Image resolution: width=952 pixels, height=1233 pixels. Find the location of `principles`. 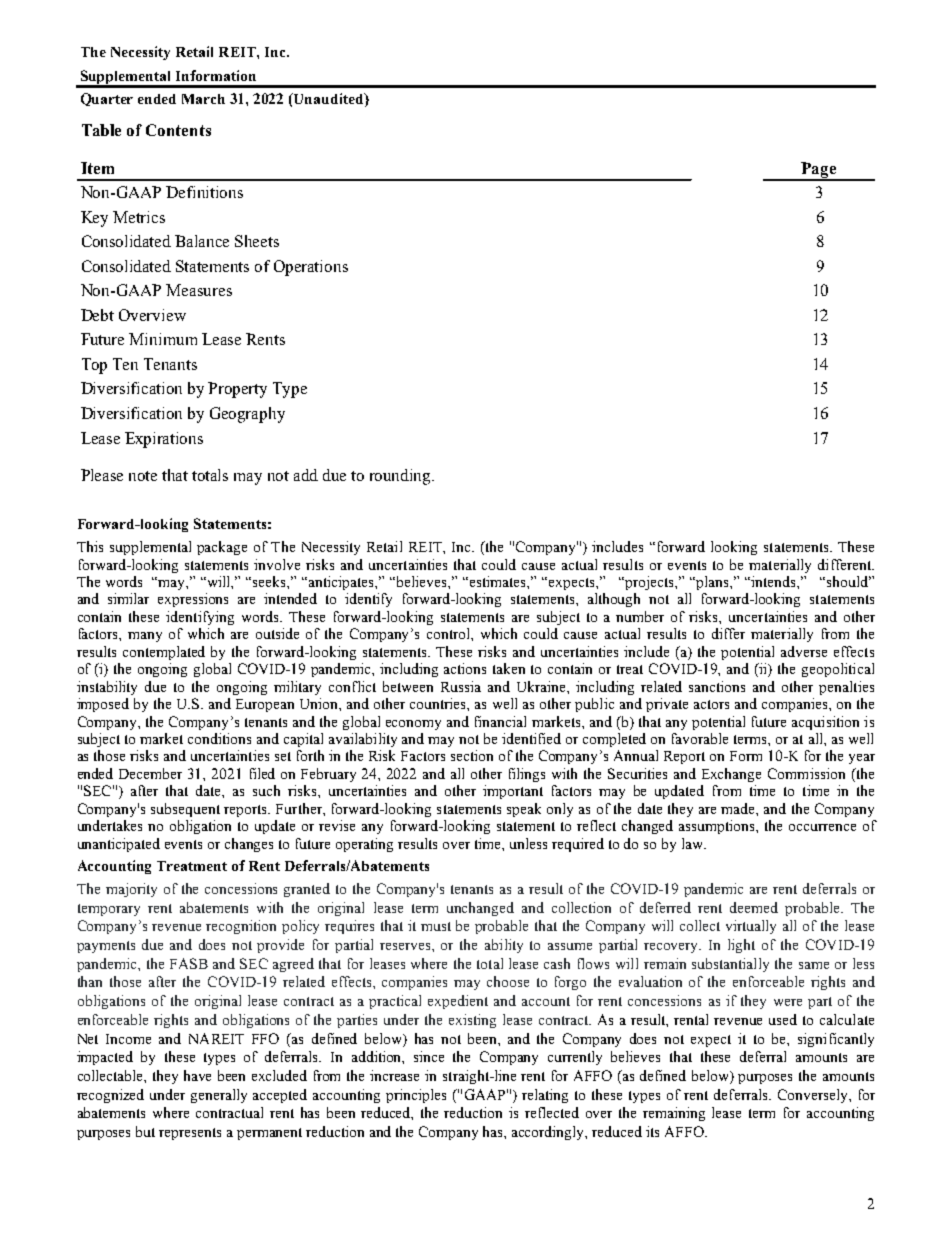

principles is located at coordinates (416, 1096).
